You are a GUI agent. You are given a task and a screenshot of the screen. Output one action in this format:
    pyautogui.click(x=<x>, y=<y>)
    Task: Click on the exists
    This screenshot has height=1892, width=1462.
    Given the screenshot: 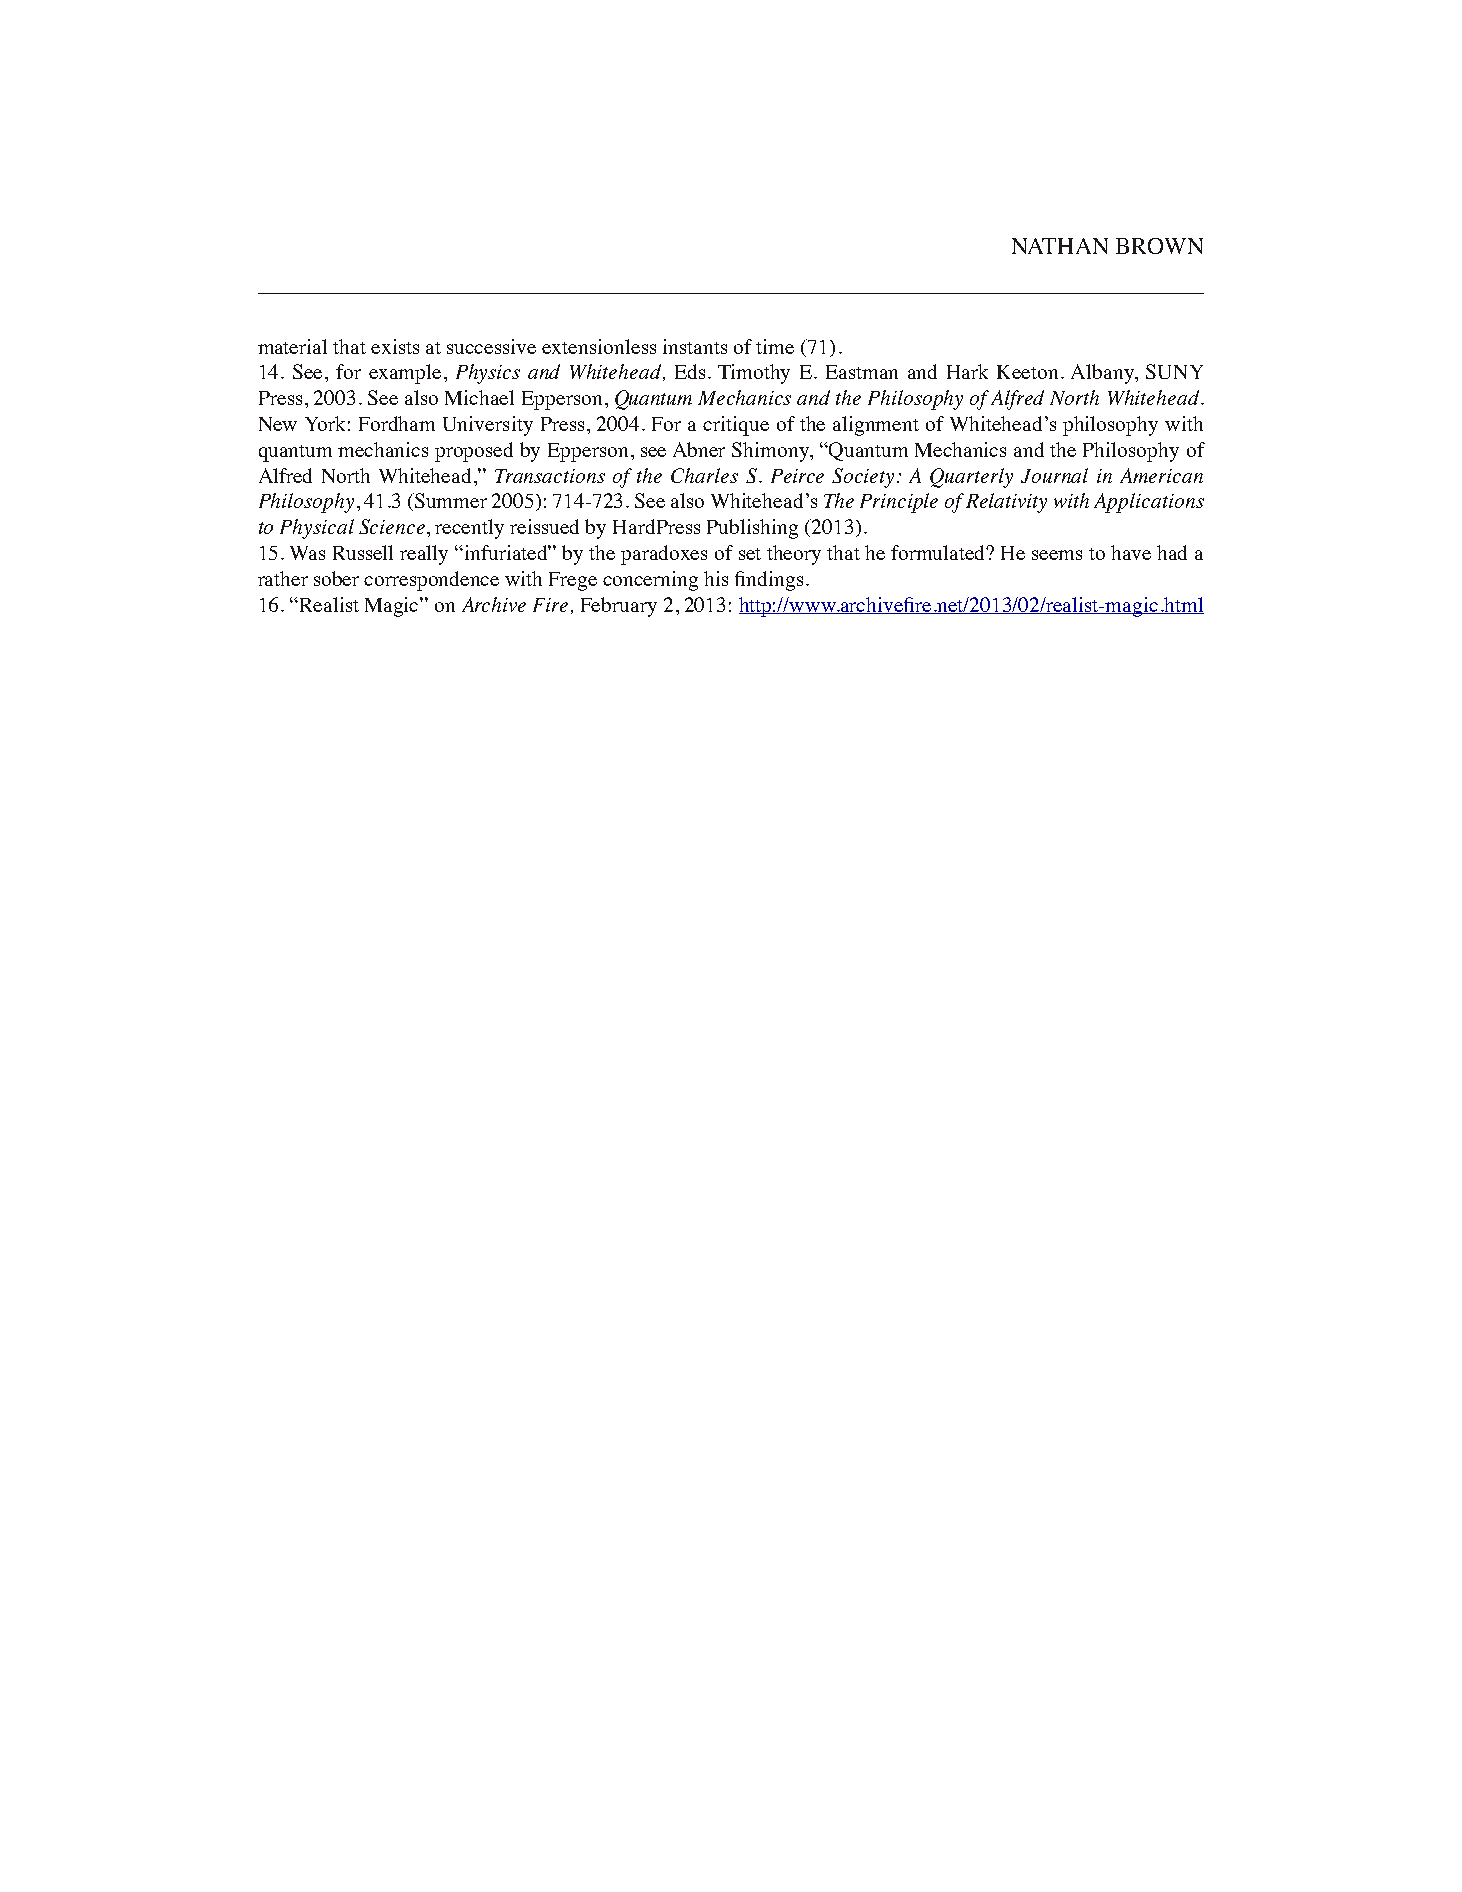 What is the action you would take?
    pyautogui.click(x=395, y=346)
